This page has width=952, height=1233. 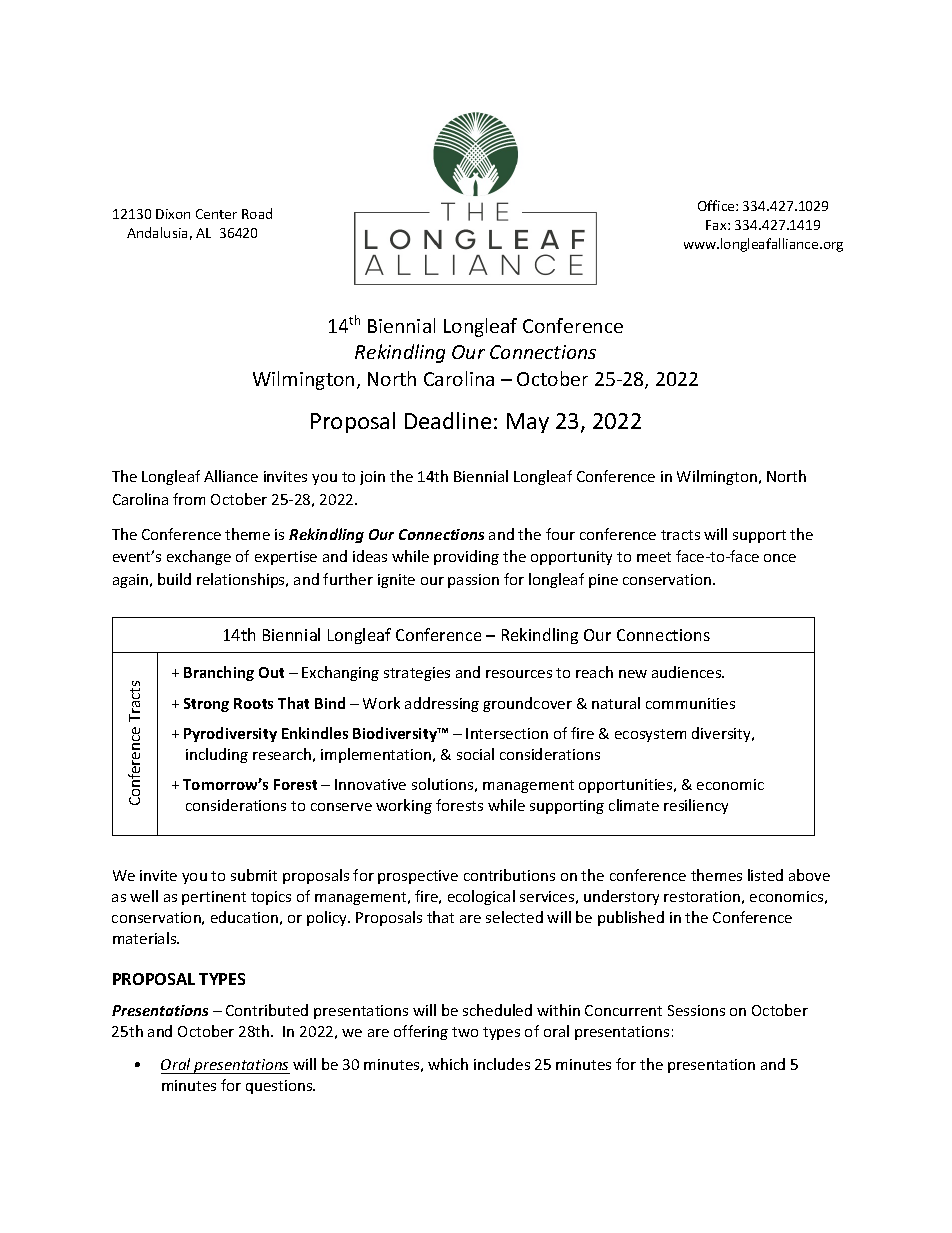 What do you see at coordinates (502, 1064) in the page?
I see `includes` at bounding box center [502, 1064].
